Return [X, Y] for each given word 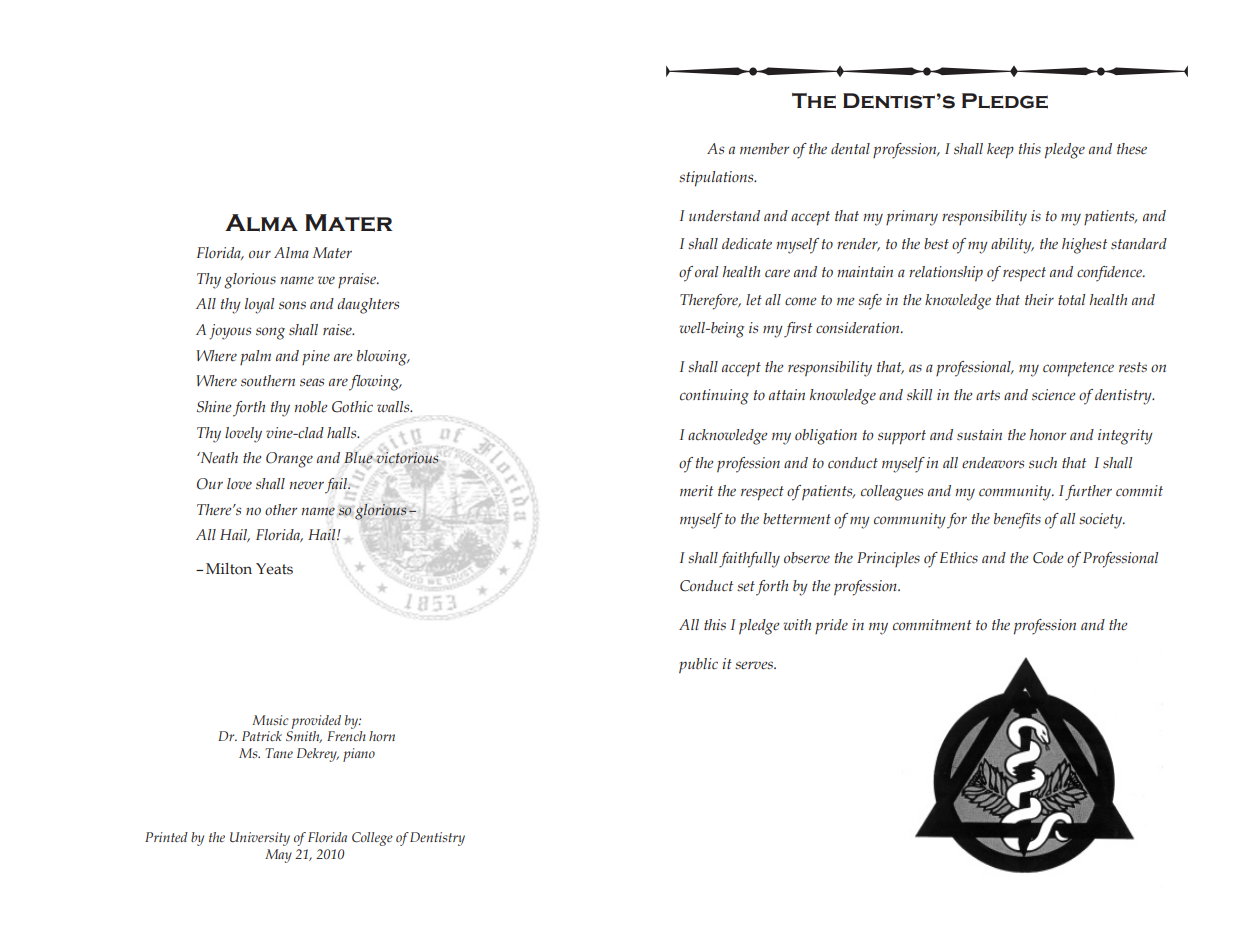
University [260, 839]
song [270, 333]
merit [696, 491]
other [281, 510]
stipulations [717, 179]
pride [831, 626]
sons [292, 305]
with [797, 624]
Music [270, 720]
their [1039, 299]
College [372, 839]
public [698, 666]
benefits [1017, 521]
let [754, 300]
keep [1000, 151]
